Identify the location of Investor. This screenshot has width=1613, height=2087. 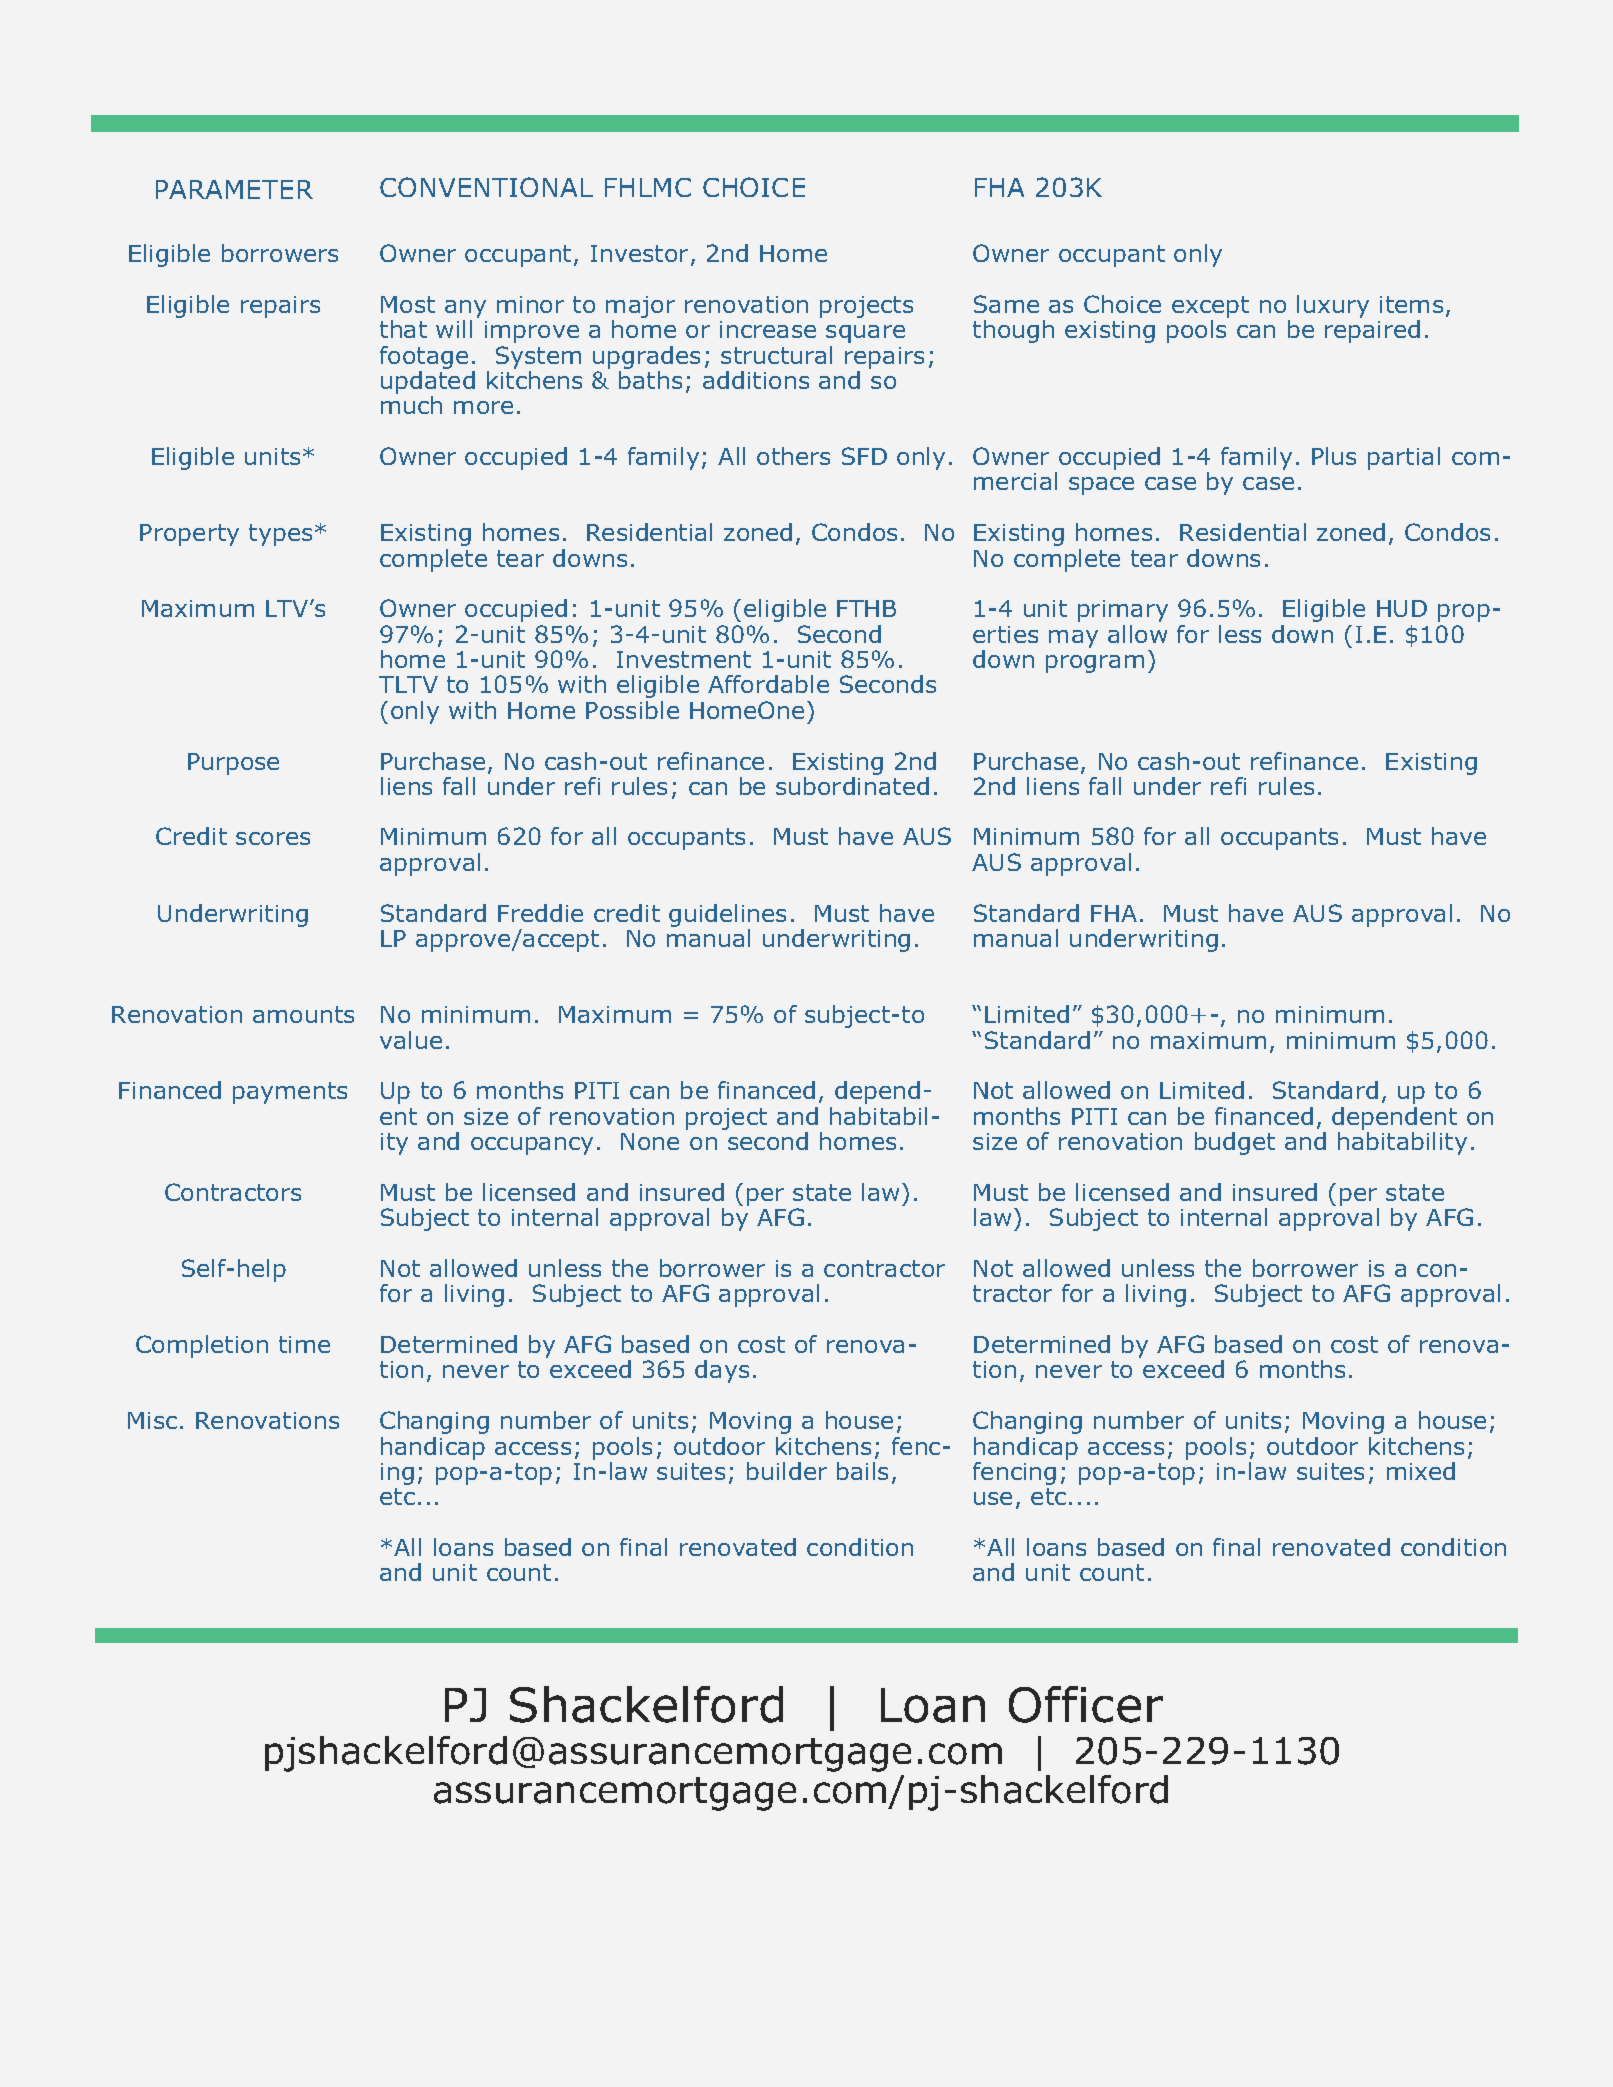
(641, 255).
